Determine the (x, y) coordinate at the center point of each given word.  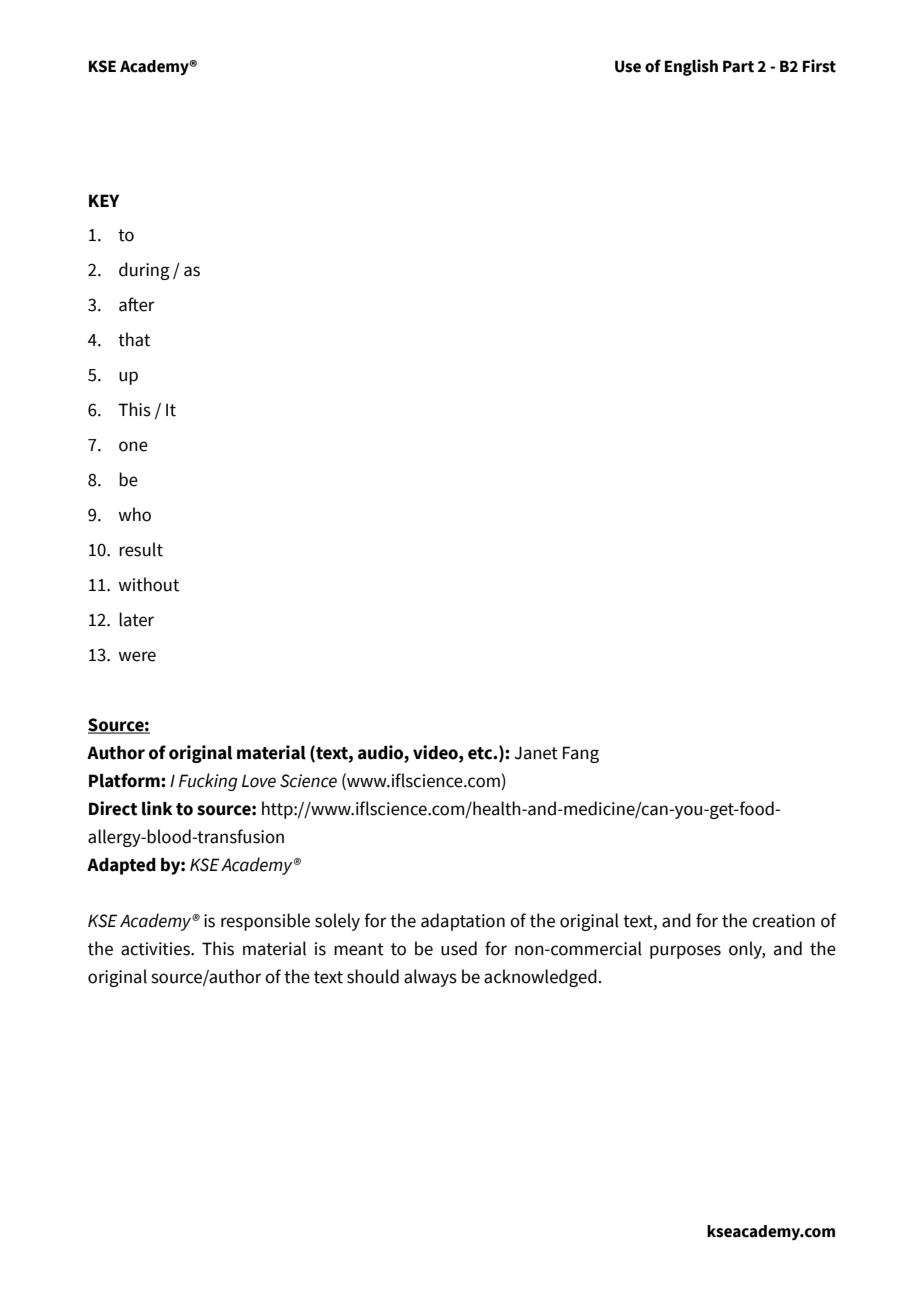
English (691, 67)
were (137, 656)
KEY (104, 200)
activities (156, 949)
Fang (581, 754)
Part (738, 66)
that (134, 339)
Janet (536, 753)
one (133, 446)
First (819, 66)
